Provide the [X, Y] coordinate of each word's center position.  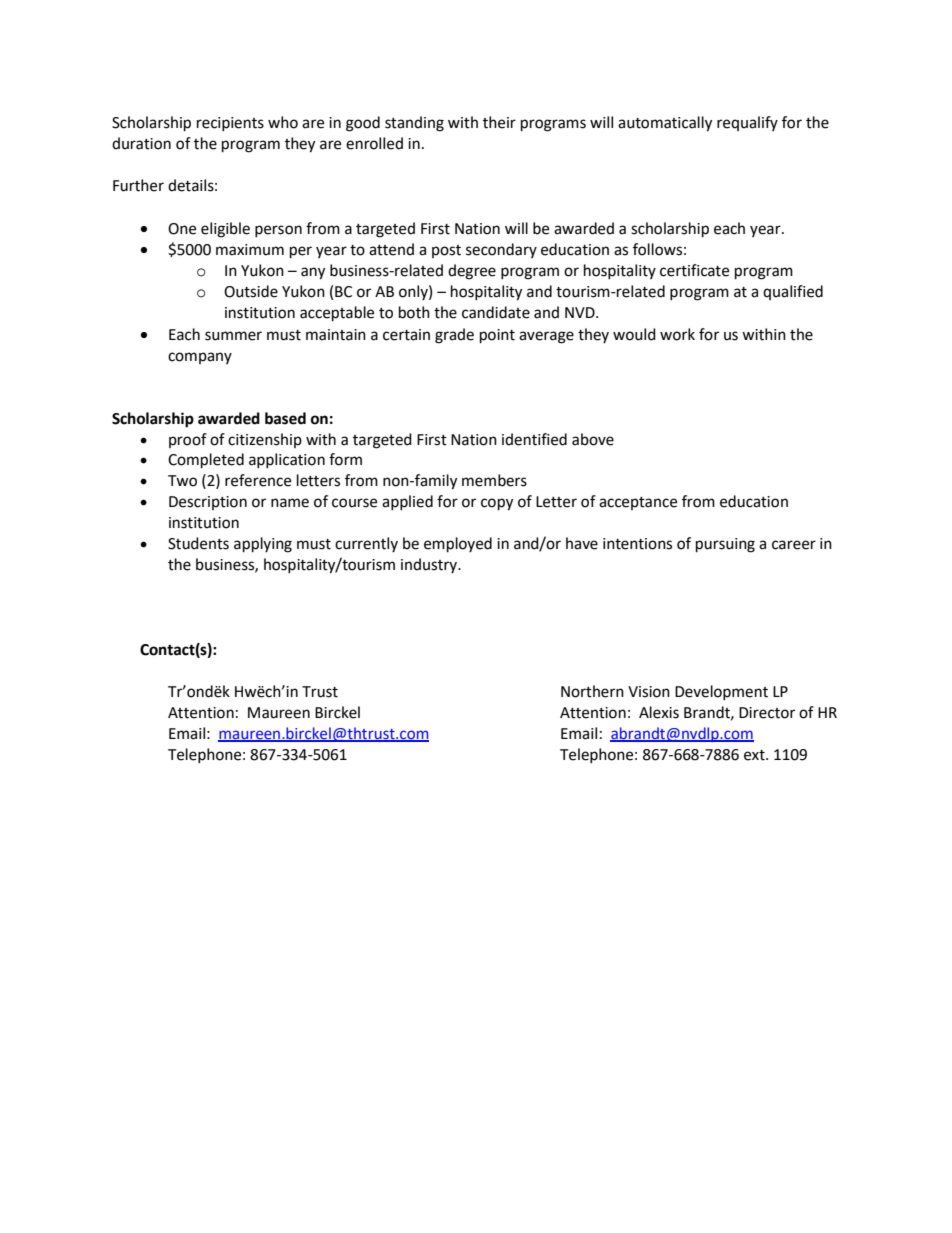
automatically [665, 124]
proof [188, 440]
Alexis [659, 712]
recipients [230, 124]
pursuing [725, 545]
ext [755, 755]
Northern [592, 691]
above [593, 439]
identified [534, 439]
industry [430, 565]
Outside [251, 291]
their [499, 122]
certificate [694, 270]
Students [198, 543]
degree [472, 272]
